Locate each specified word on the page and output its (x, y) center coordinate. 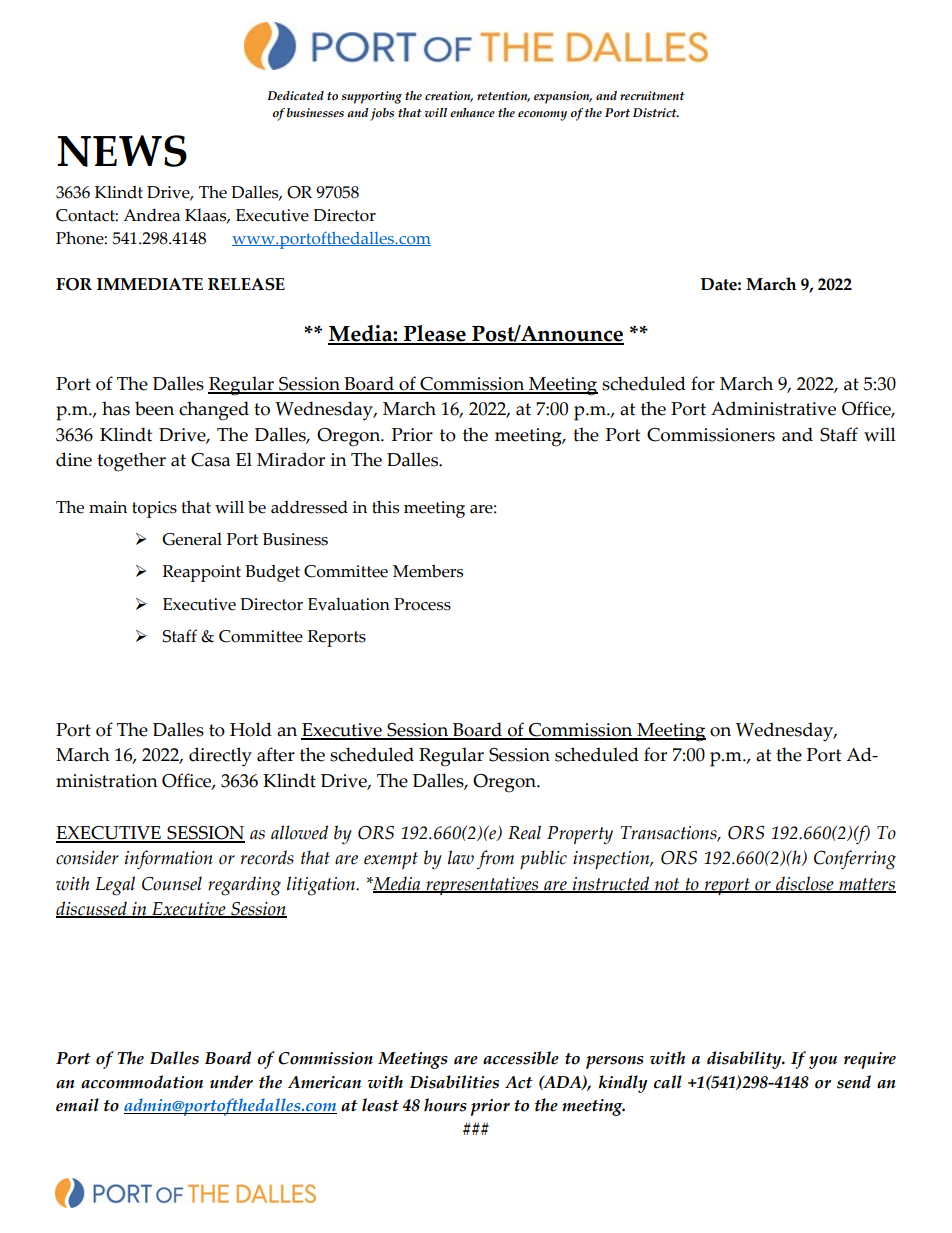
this (385, 507)
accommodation (142, 1082)
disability (745, 1060)
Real (524, 832)
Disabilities (454, 1082)
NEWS (122, 151)
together (131, 462)
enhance (472, 112)
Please (435, 334)
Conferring (855, 860)
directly (220, 757)
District (656, 113)
